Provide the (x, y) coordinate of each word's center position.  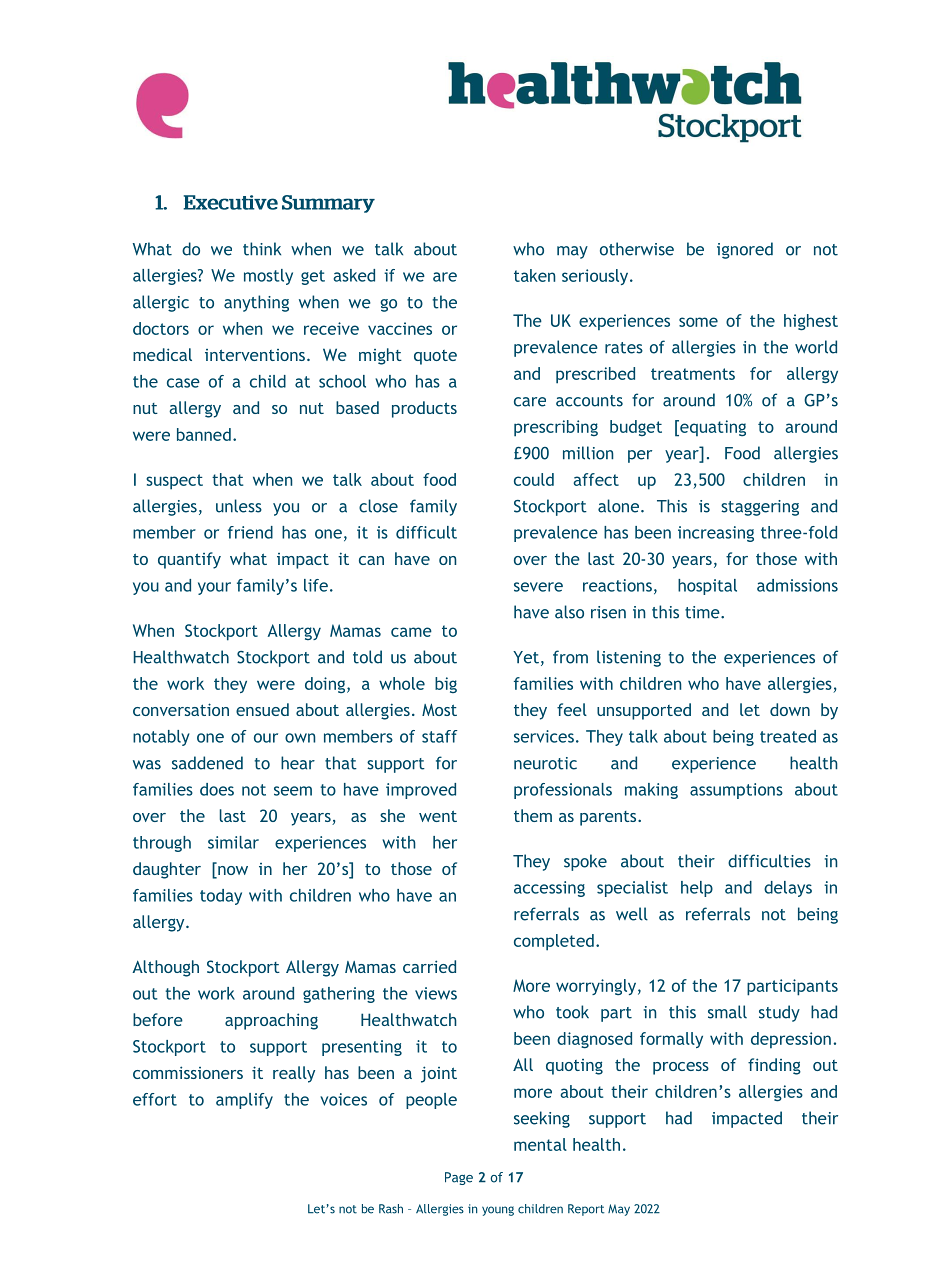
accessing (549, 889)
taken (535, 275)
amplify (244, 1101)
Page (459, 1178)
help (697, 889)
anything (256, 303)
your (214, 588)
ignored (745, 250)
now (232, 870)
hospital (707, 587)
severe (538, 587)
